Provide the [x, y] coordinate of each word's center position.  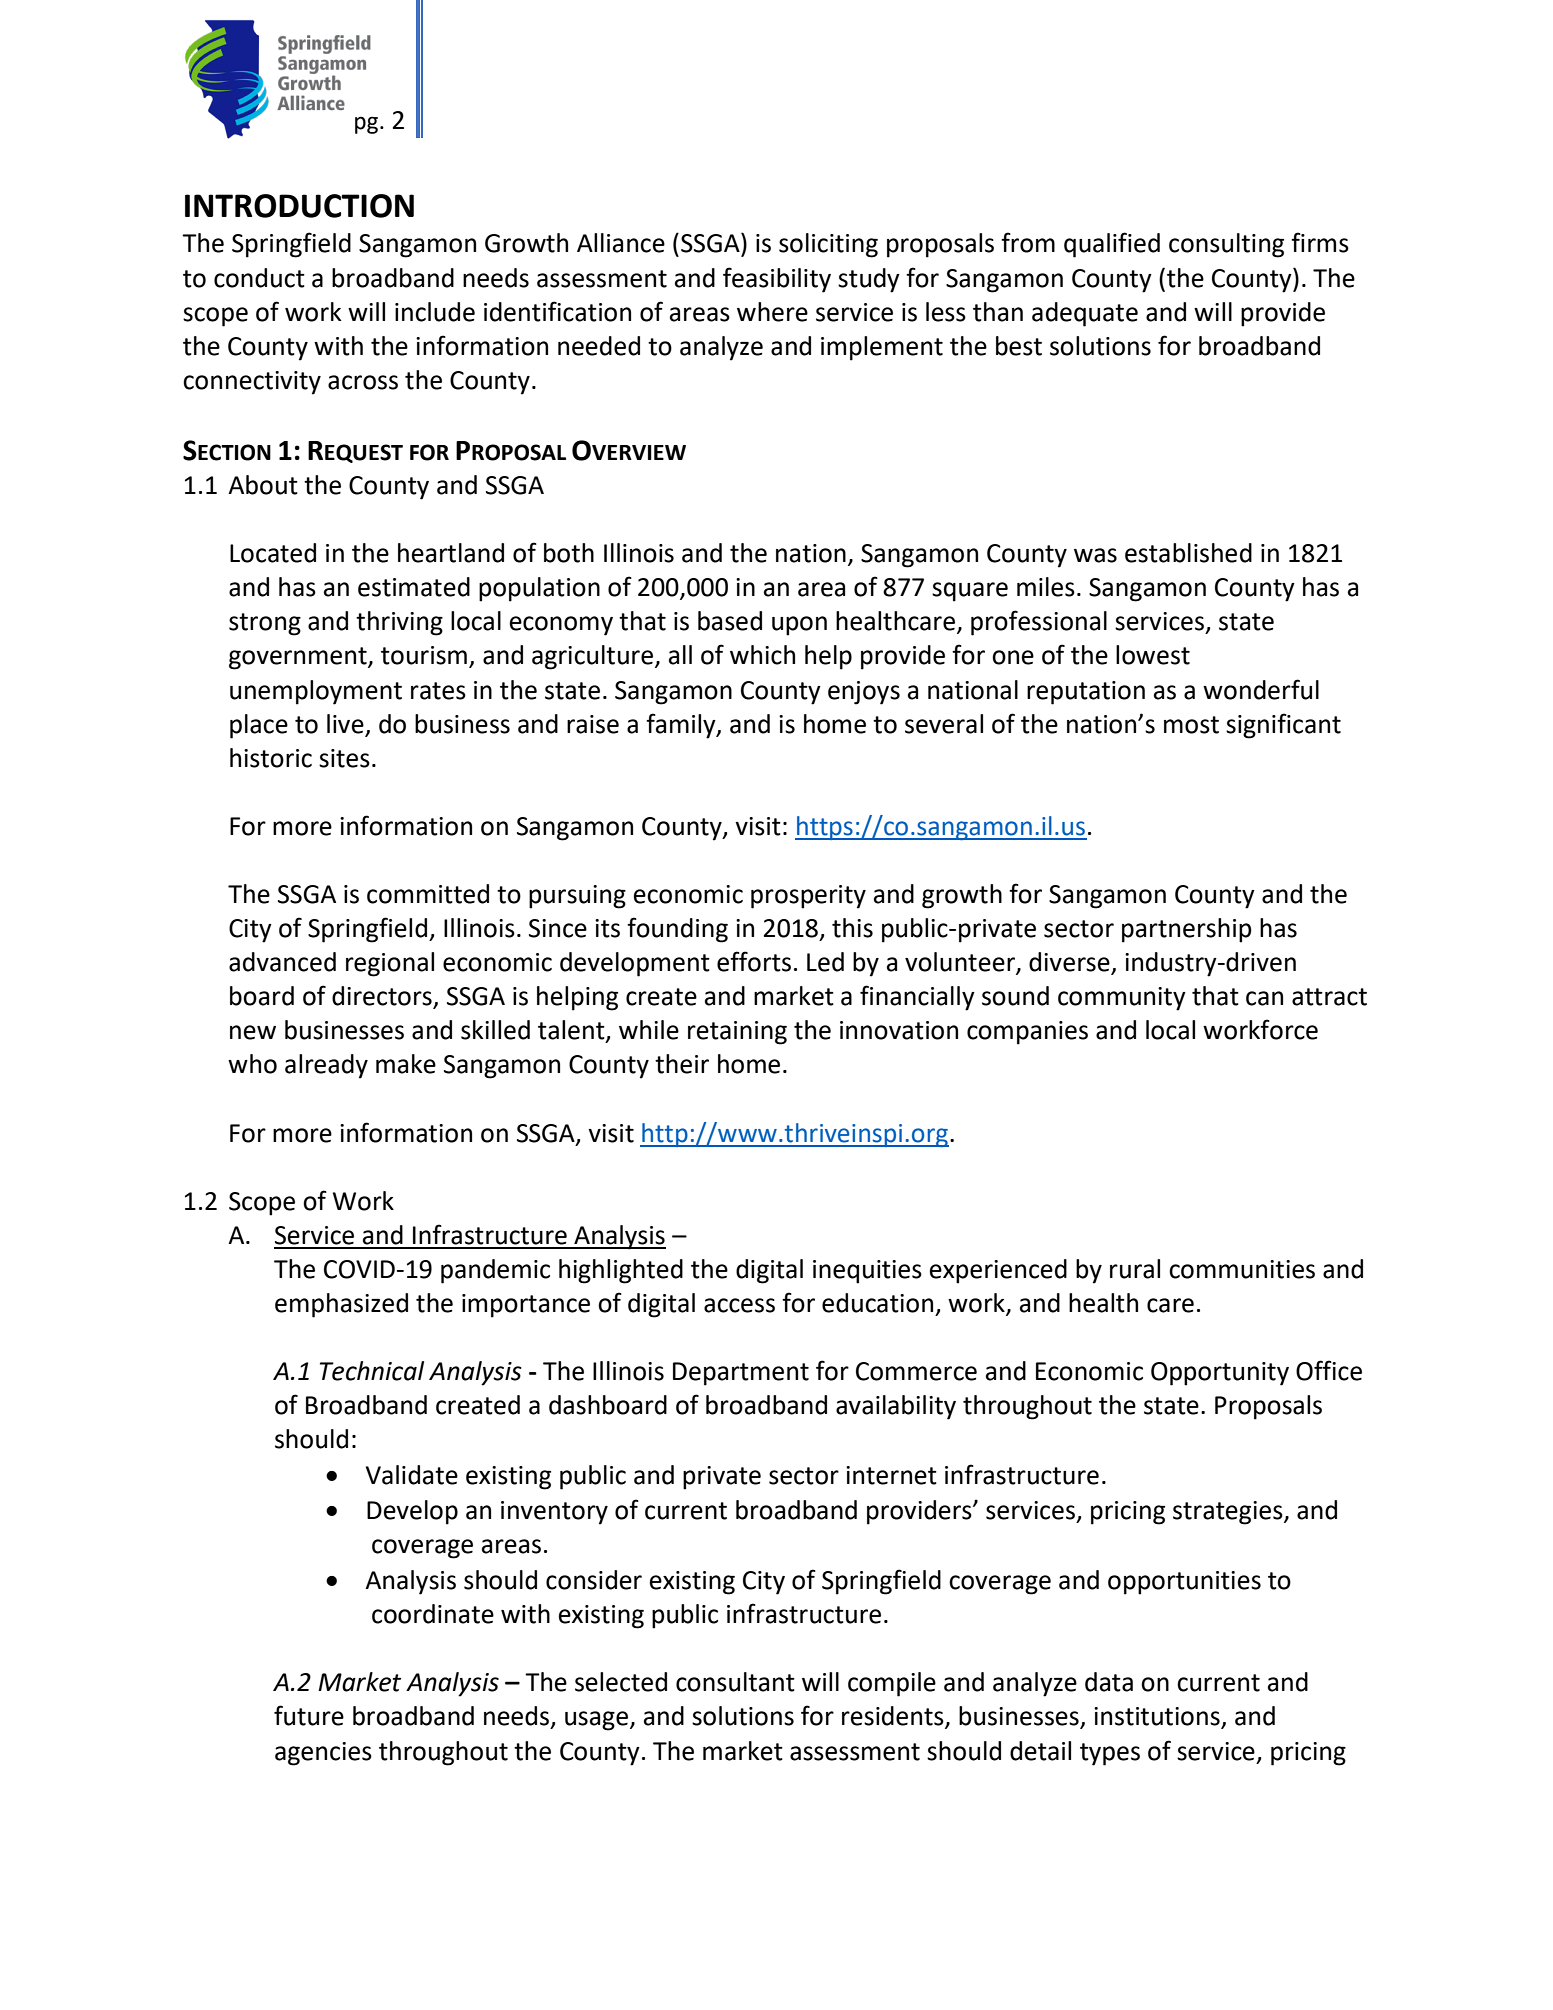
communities [1242, 1269]
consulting [1226, 245]
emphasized [341, 1305]
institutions [1158, 1717]
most [1191, 725]
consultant [735, 1682]
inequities [867, 1272]
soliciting [828, 245]
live [345, 724]
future [309, 1715]
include [435, 312]
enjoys [864, 693]
